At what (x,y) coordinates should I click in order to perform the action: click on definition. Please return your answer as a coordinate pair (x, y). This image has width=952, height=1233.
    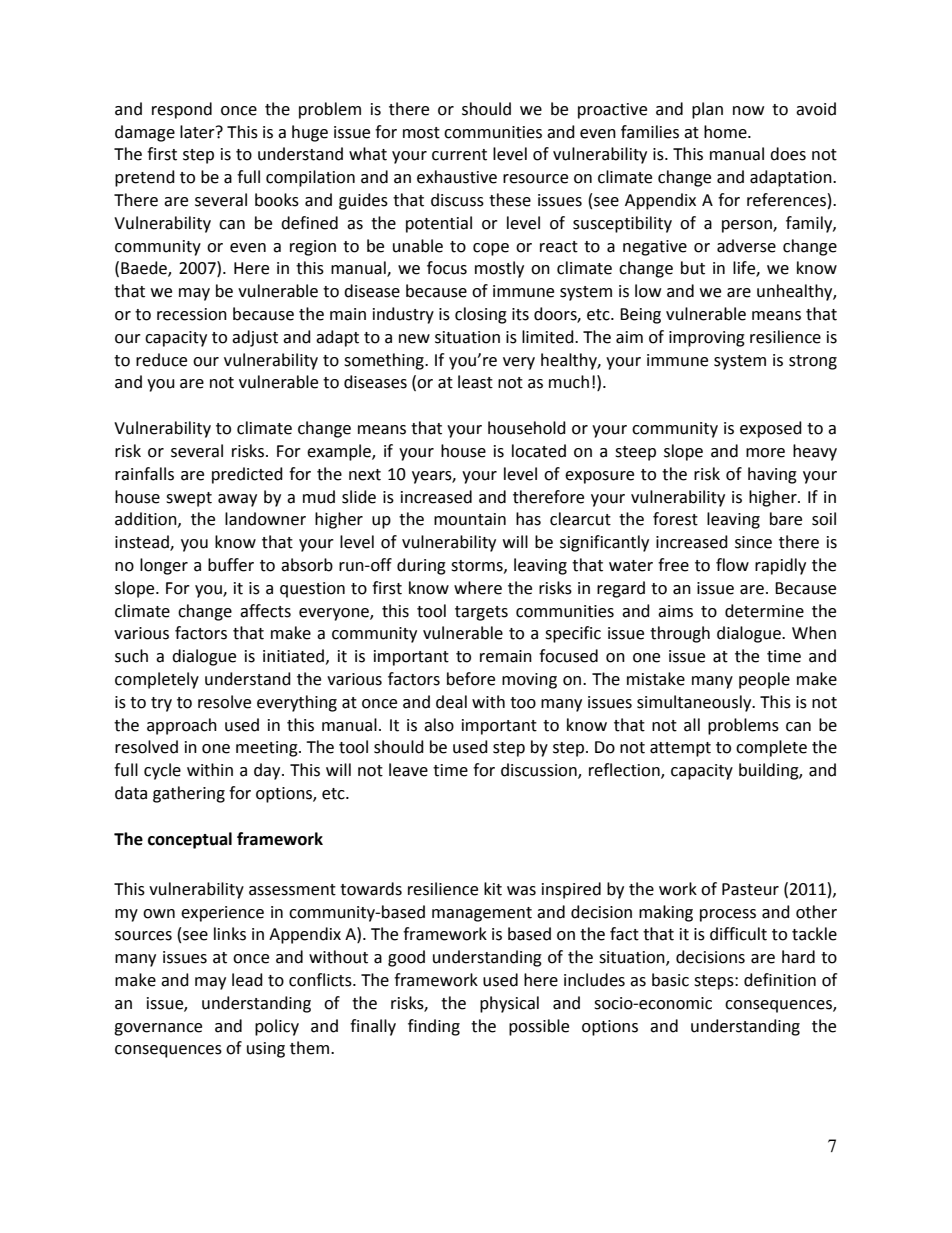
    Looking at the image, I should click on (780, 980).
